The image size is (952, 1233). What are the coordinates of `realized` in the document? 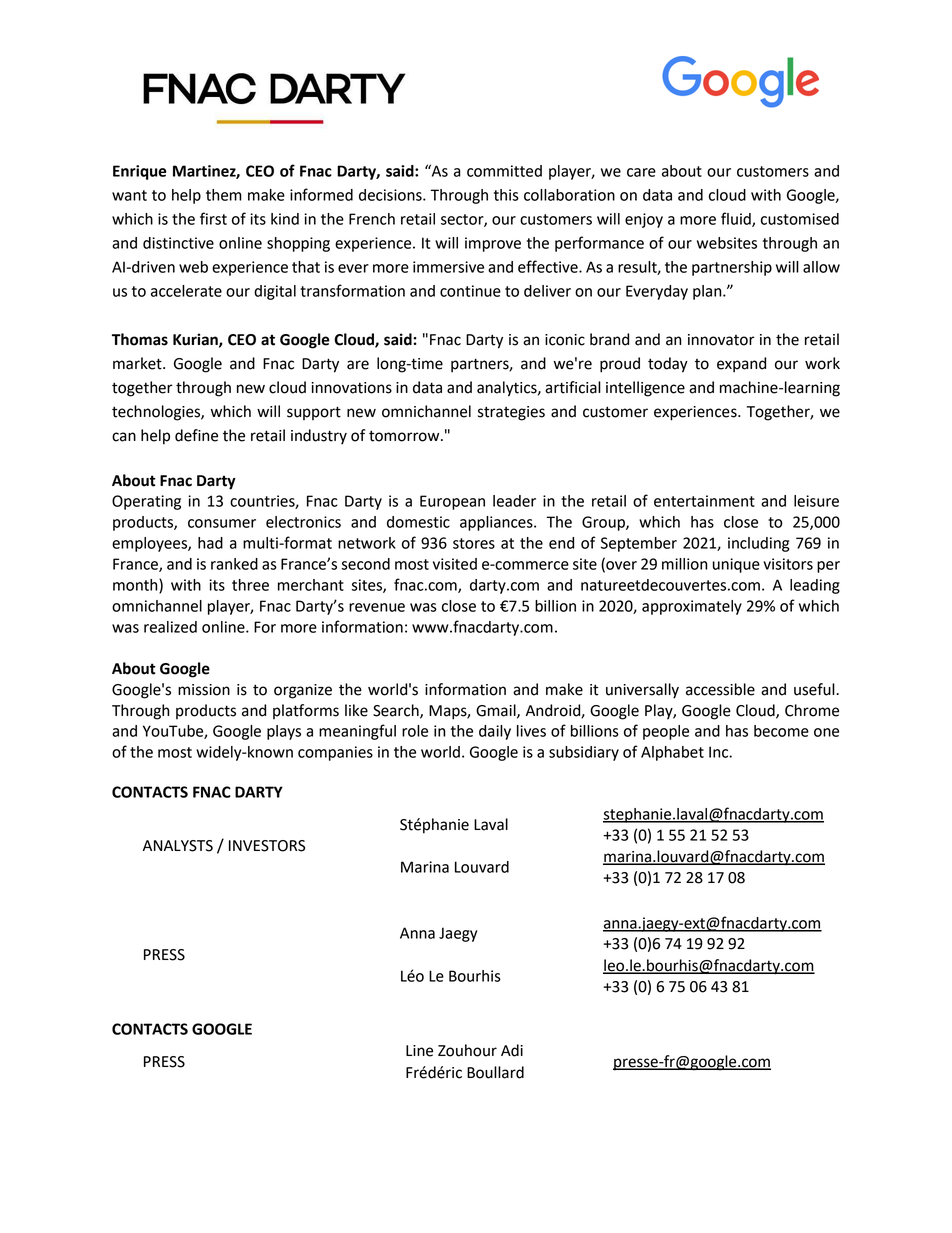 It's located at (170, 627).
